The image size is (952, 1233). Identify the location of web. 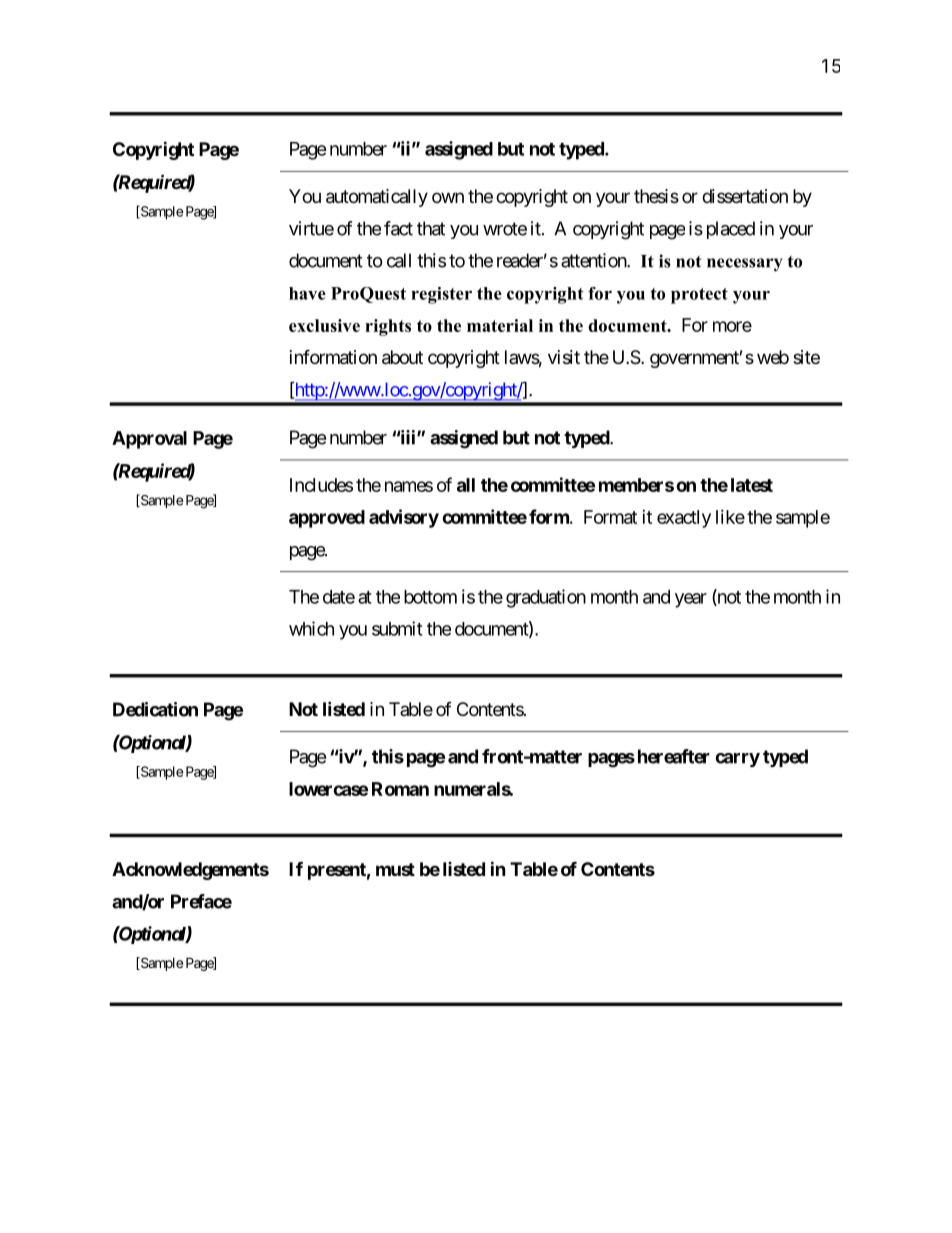
(773, 357).
